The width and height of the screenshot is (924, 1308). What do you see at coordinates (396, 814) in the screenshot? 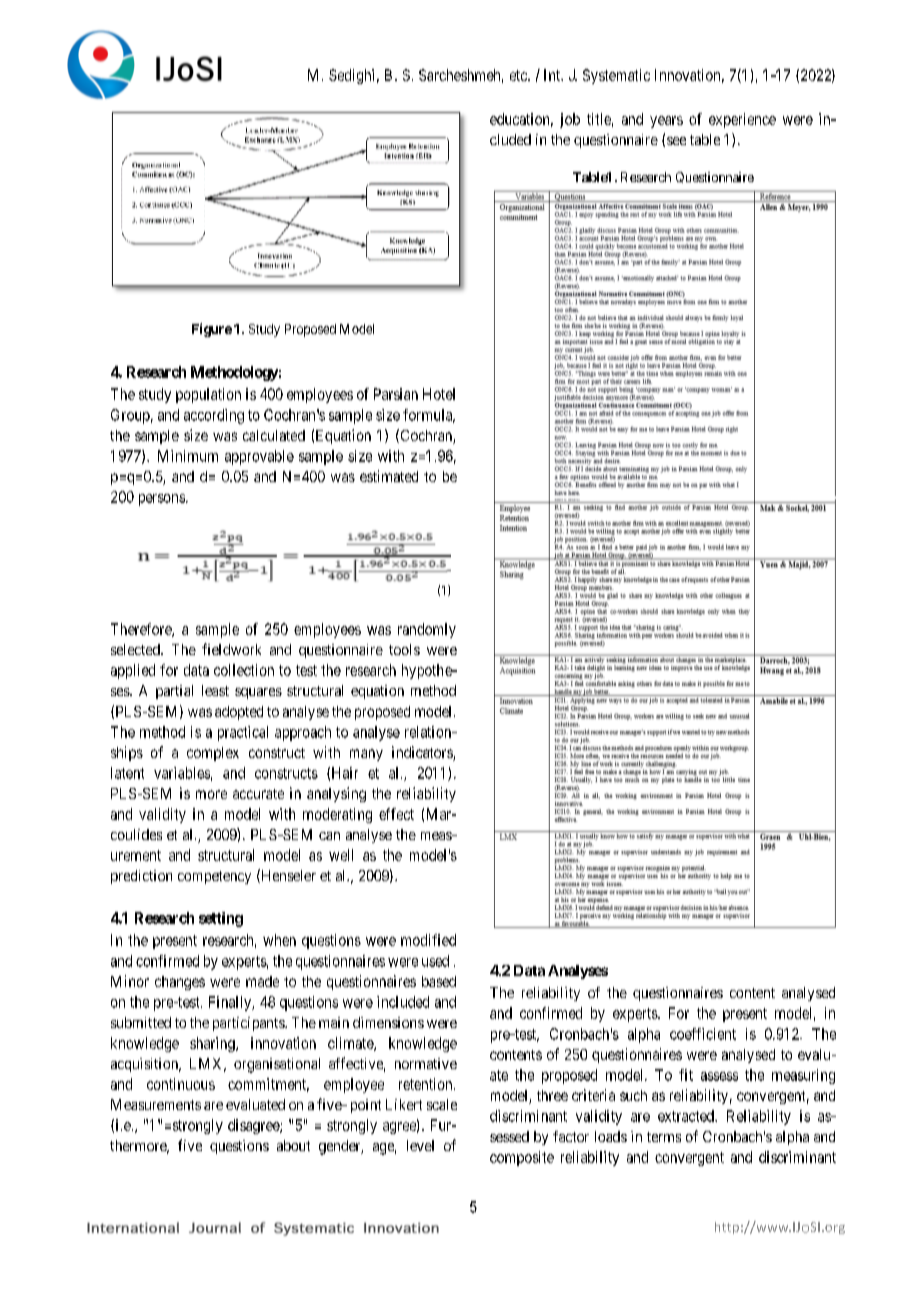
I see `effect` at bounding box center [396, 814].
